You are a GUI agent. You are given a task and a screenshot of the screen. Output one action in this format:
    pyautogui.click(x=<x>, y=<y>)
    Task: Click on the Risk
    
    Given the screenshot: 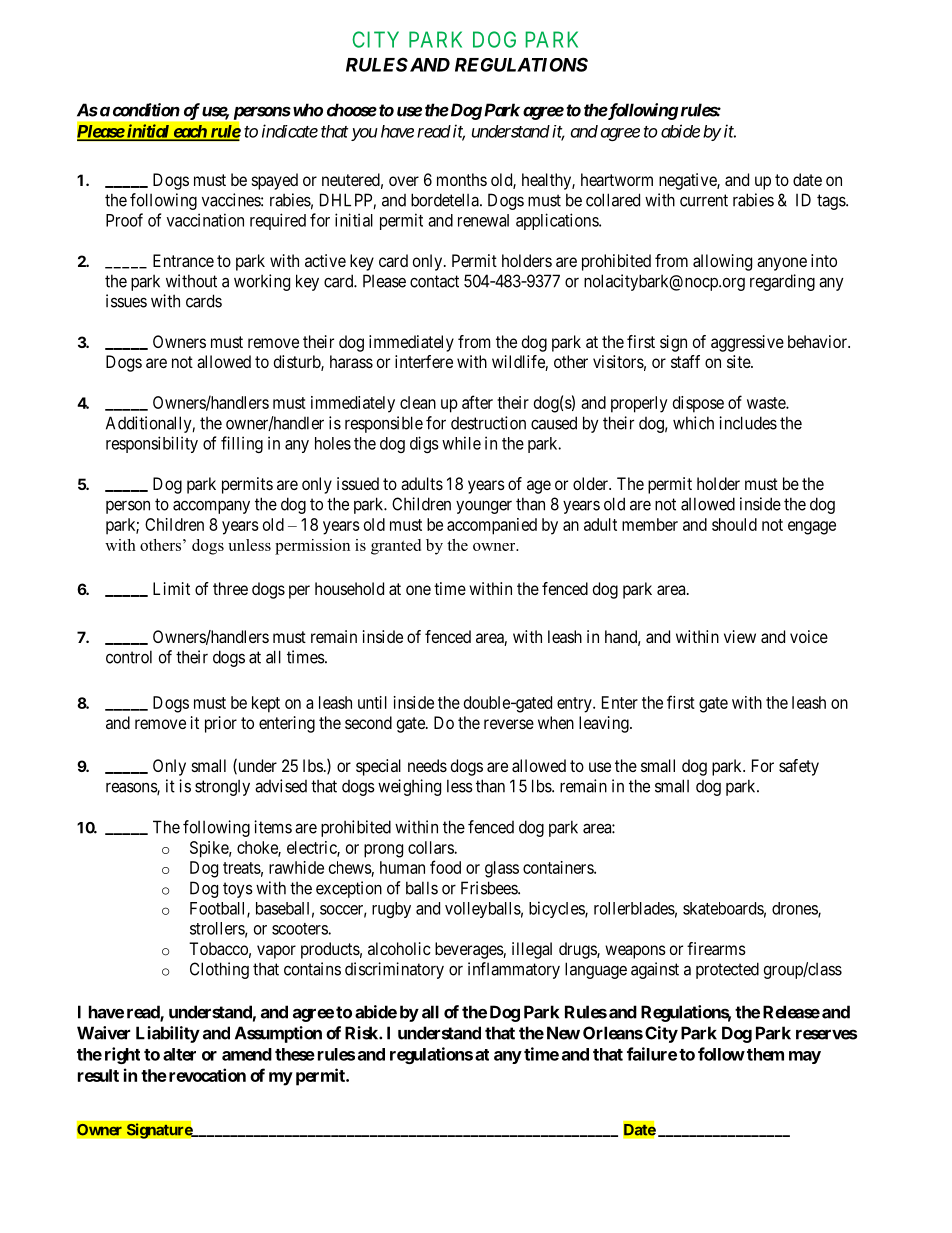 What is the action you would take?
    pyautogui.click(x=362, y=1033)
